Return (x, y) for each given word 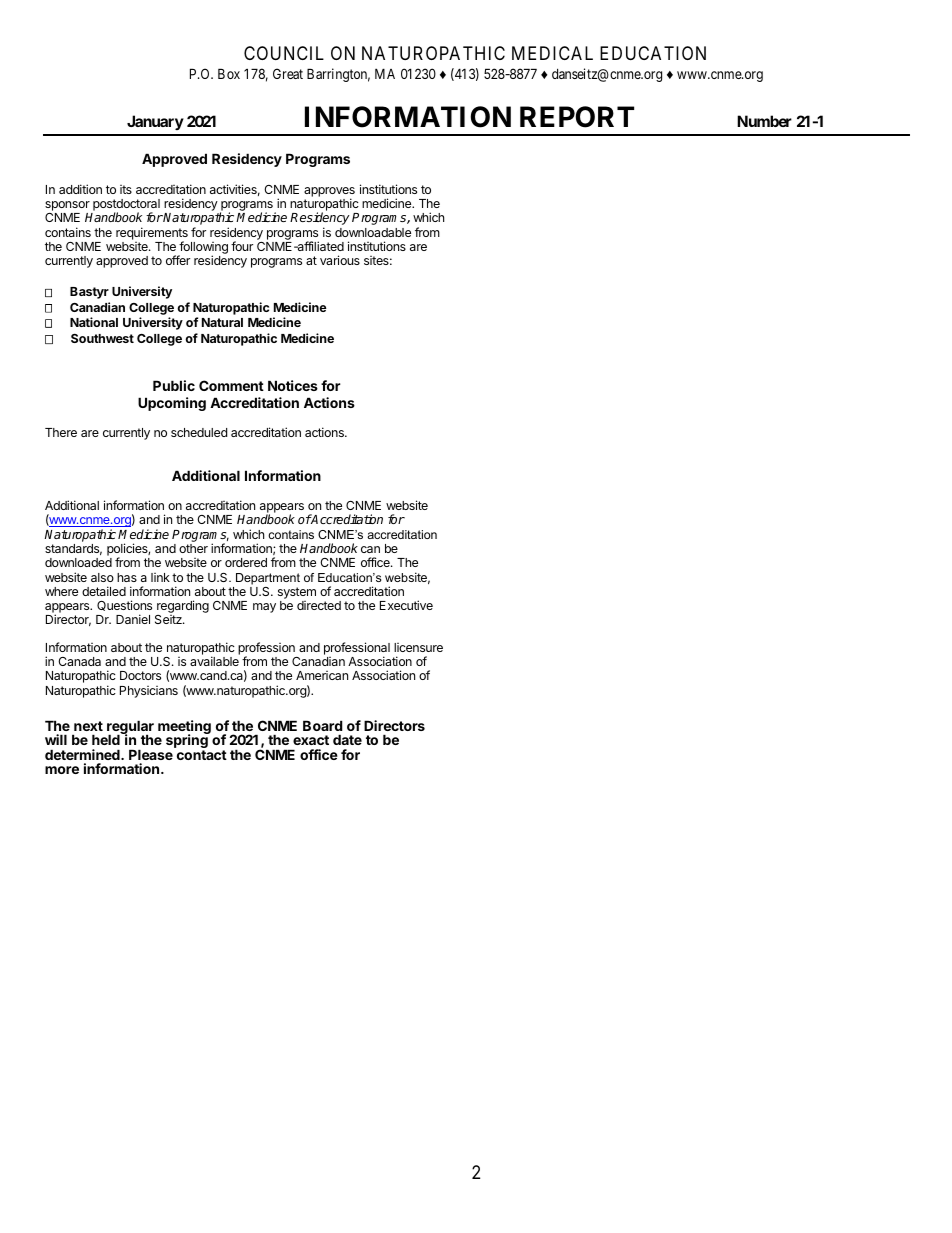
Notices (293, 385)
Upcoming (172, 404)
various (340, 260)
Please (151, 754)
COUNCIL (284, 53)
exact (311, 740)
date (347, 739)
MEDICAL (552, 53)
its (126, 189)
